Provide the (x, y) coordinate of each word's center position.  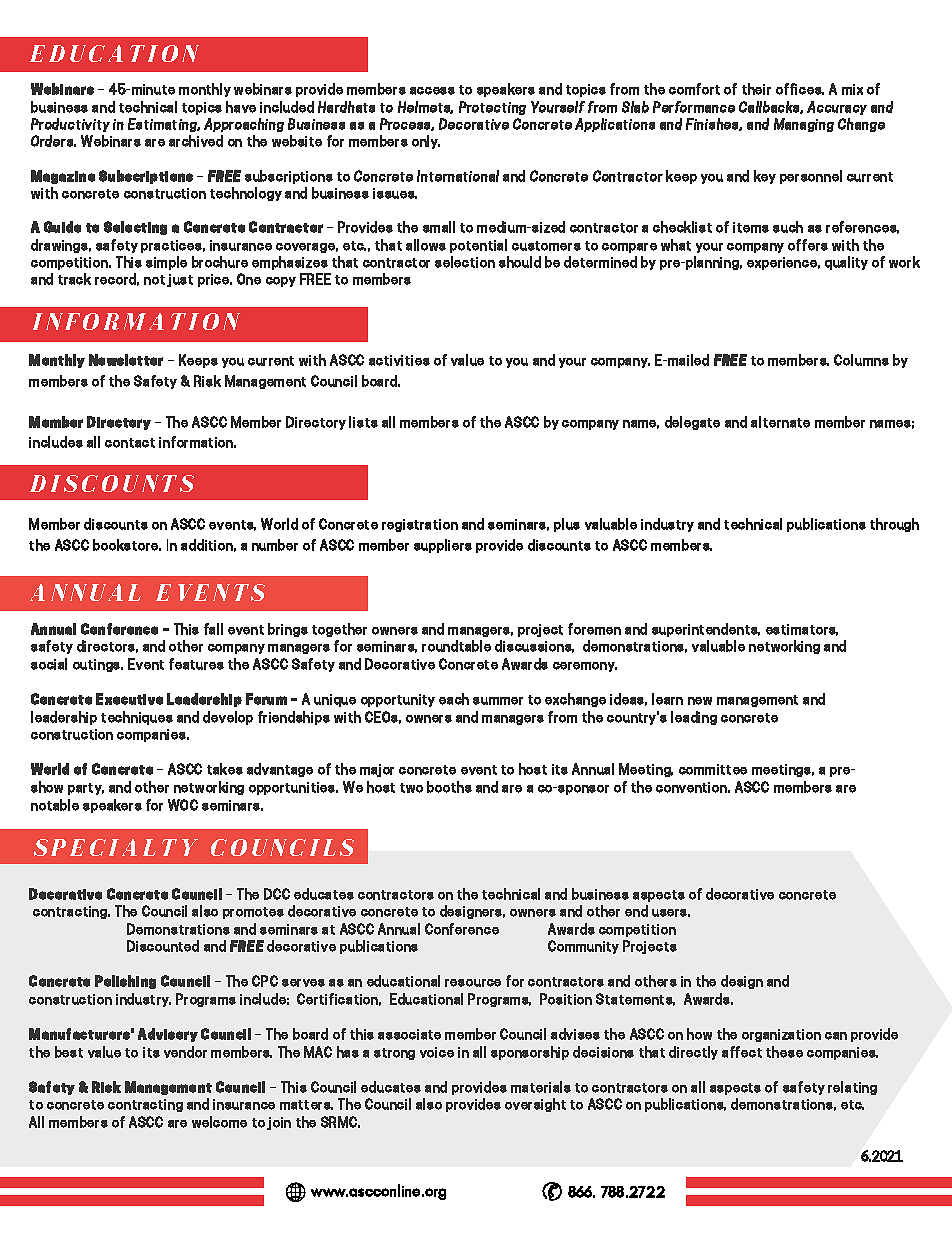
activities (399, 360)
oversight (535, 1105)
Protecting (492, 108)
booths (449, 787)
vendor (185, 1052)
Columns (861, 360)
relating (852, 1088)
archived (196, 141)
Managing (804, 125)
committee (713, 769)
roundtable (456, 646)
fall (213, 629)
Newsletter (126, 360)
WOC (183, 805)
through (894, 525)
